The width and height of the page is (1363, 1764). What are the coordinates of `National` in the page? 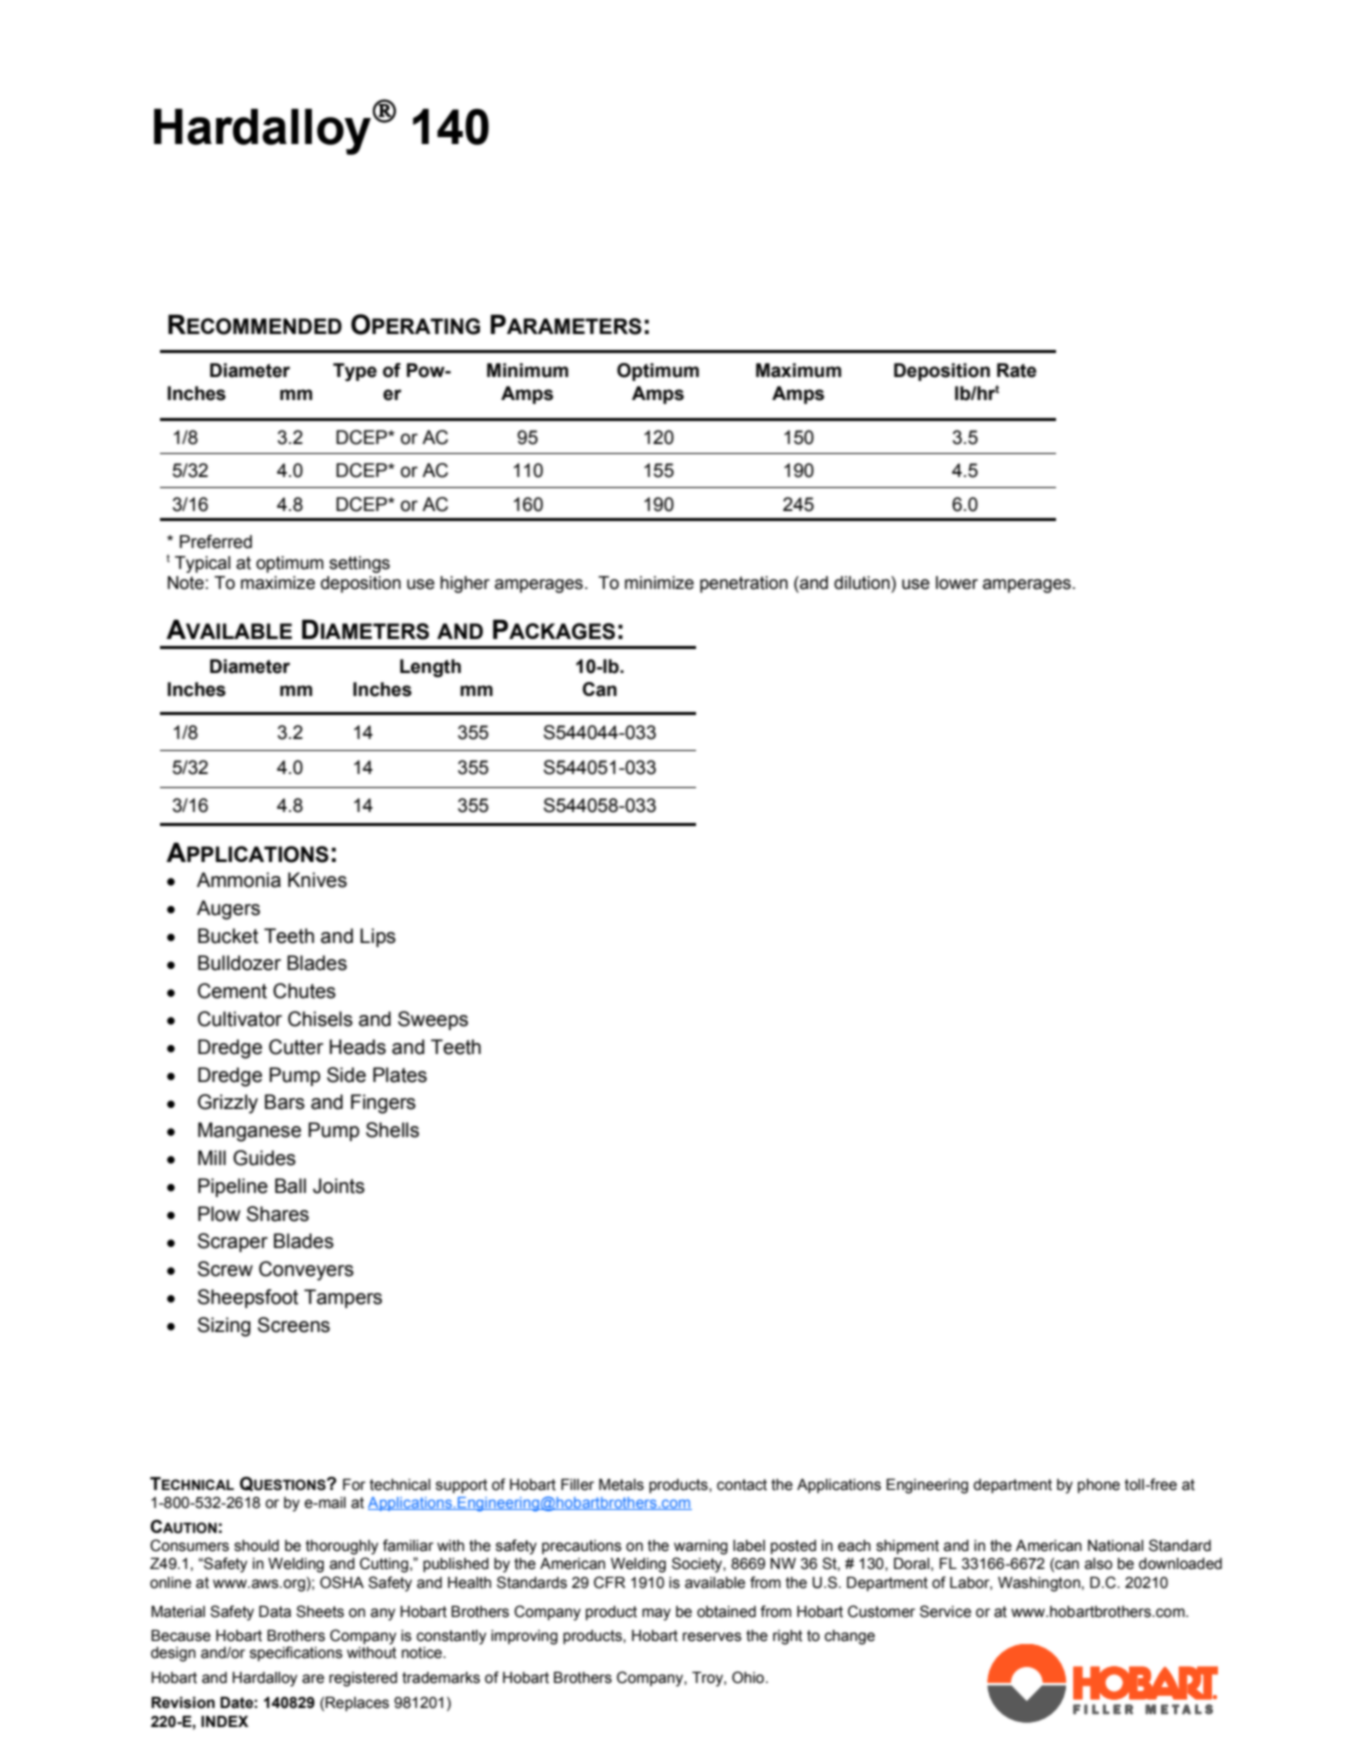 It's located at (1115, 1546).
